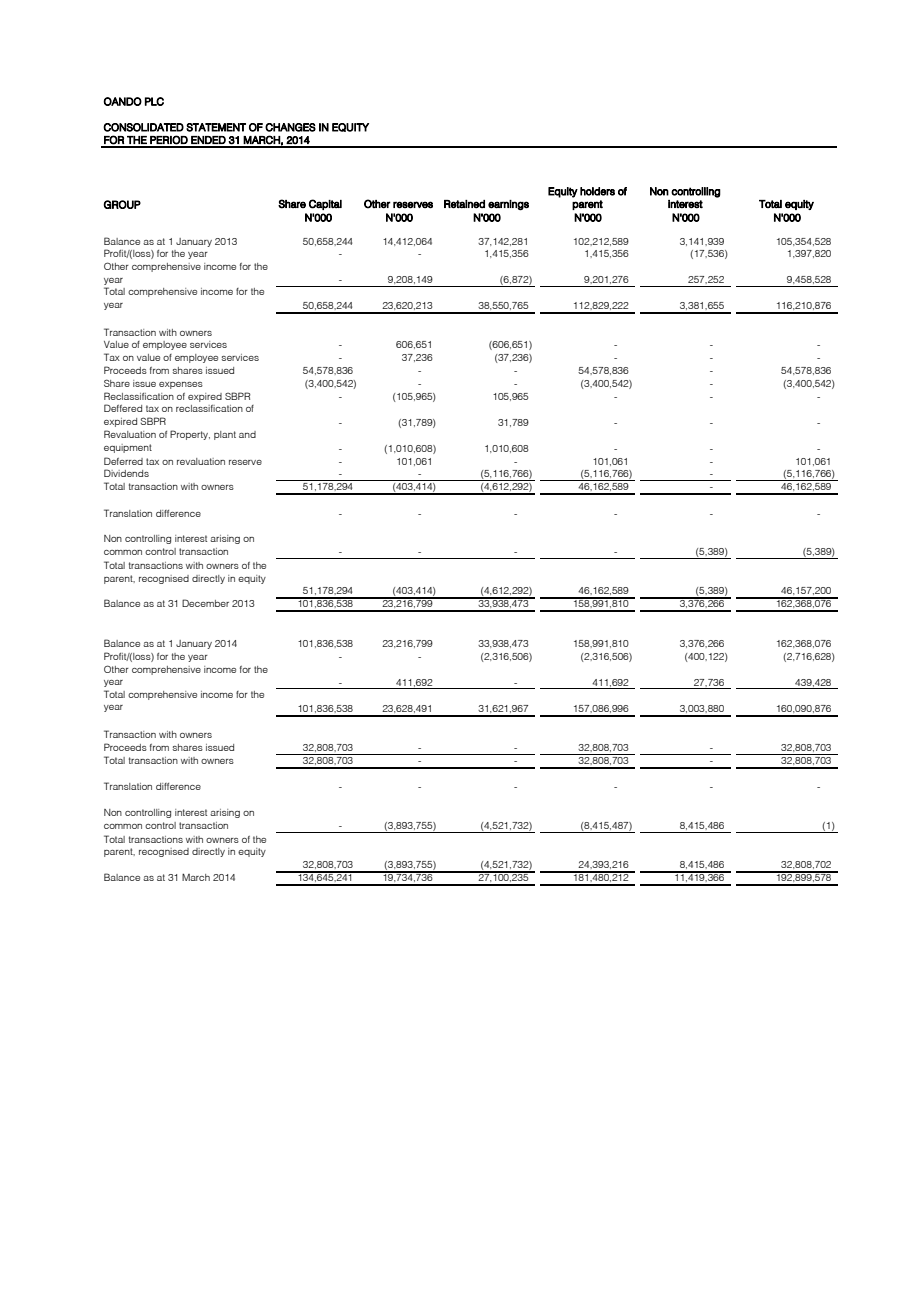 This screenshot has width=924, height=1308. I want to click on plant, so click(225, 435).
